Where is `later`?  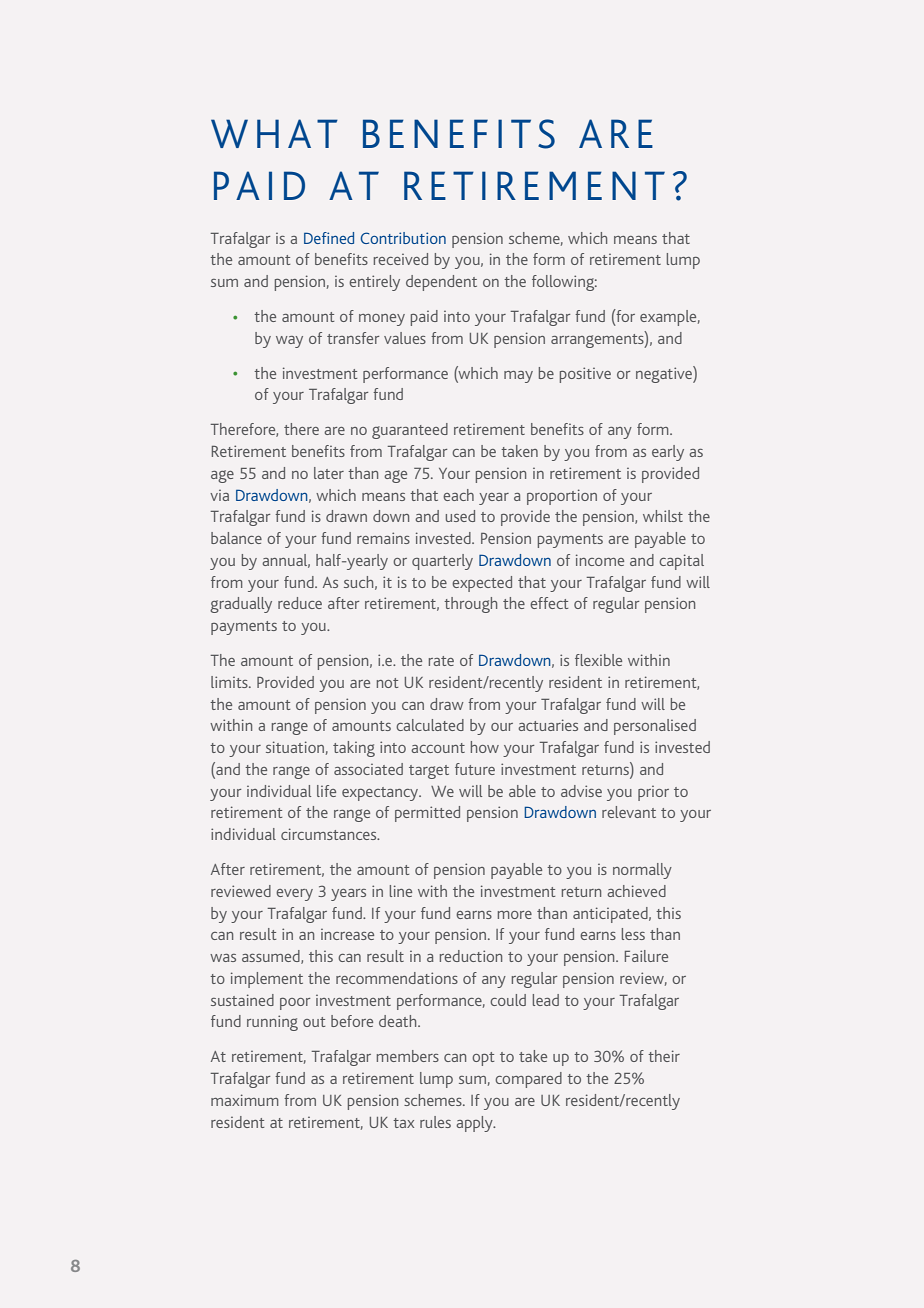
later is located at coordinates (329, 473).
